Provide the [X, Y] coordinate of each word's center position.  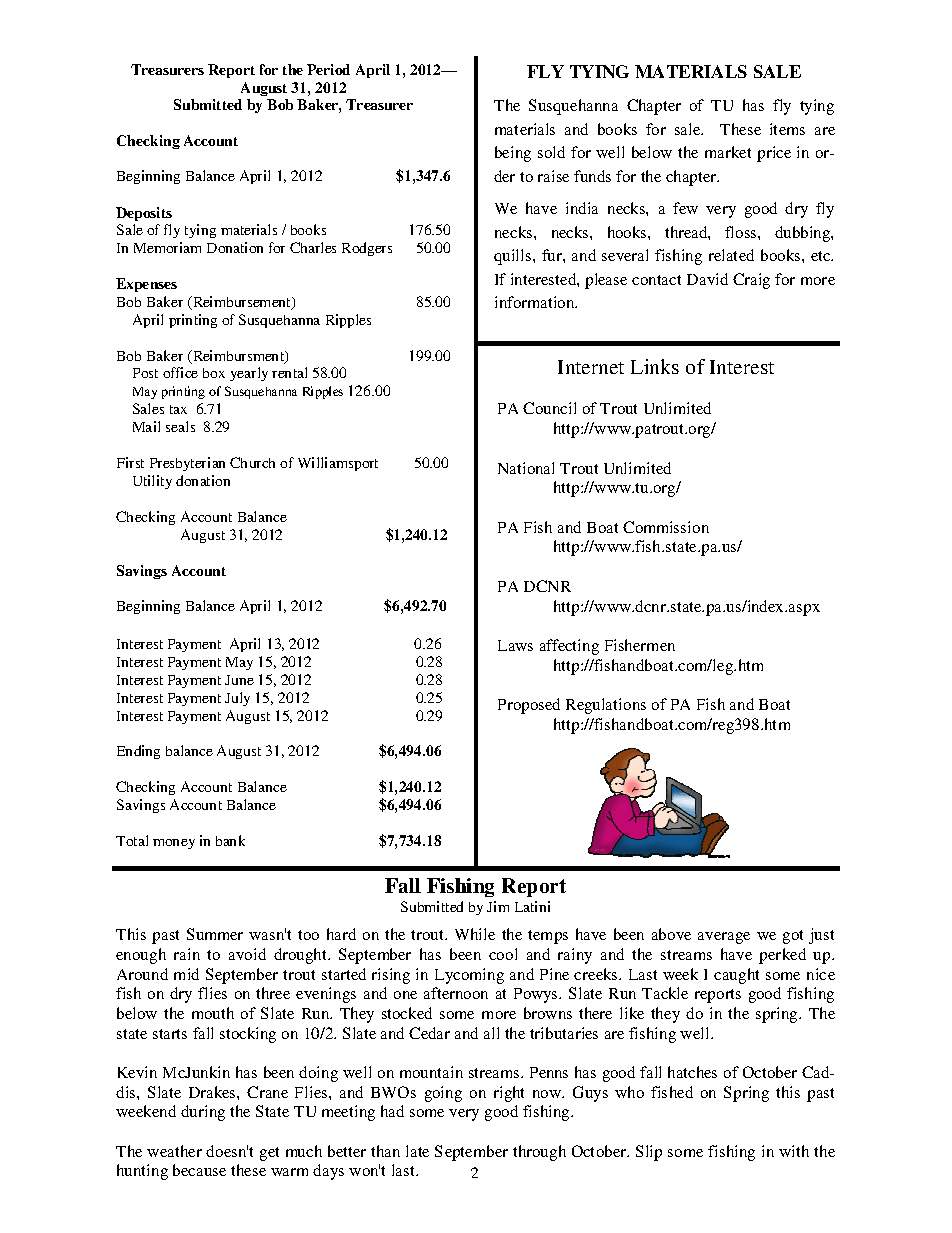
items [787, 129]
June [239, 680]
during [203, 1113]
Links [655, 366]
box [214, 373]
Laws [515, 645]
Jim [498, 906]
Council [549, 408]
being [513, 154]
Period [328, 69]
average [724, 938]
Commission [666, 527]
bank [230, 840]
